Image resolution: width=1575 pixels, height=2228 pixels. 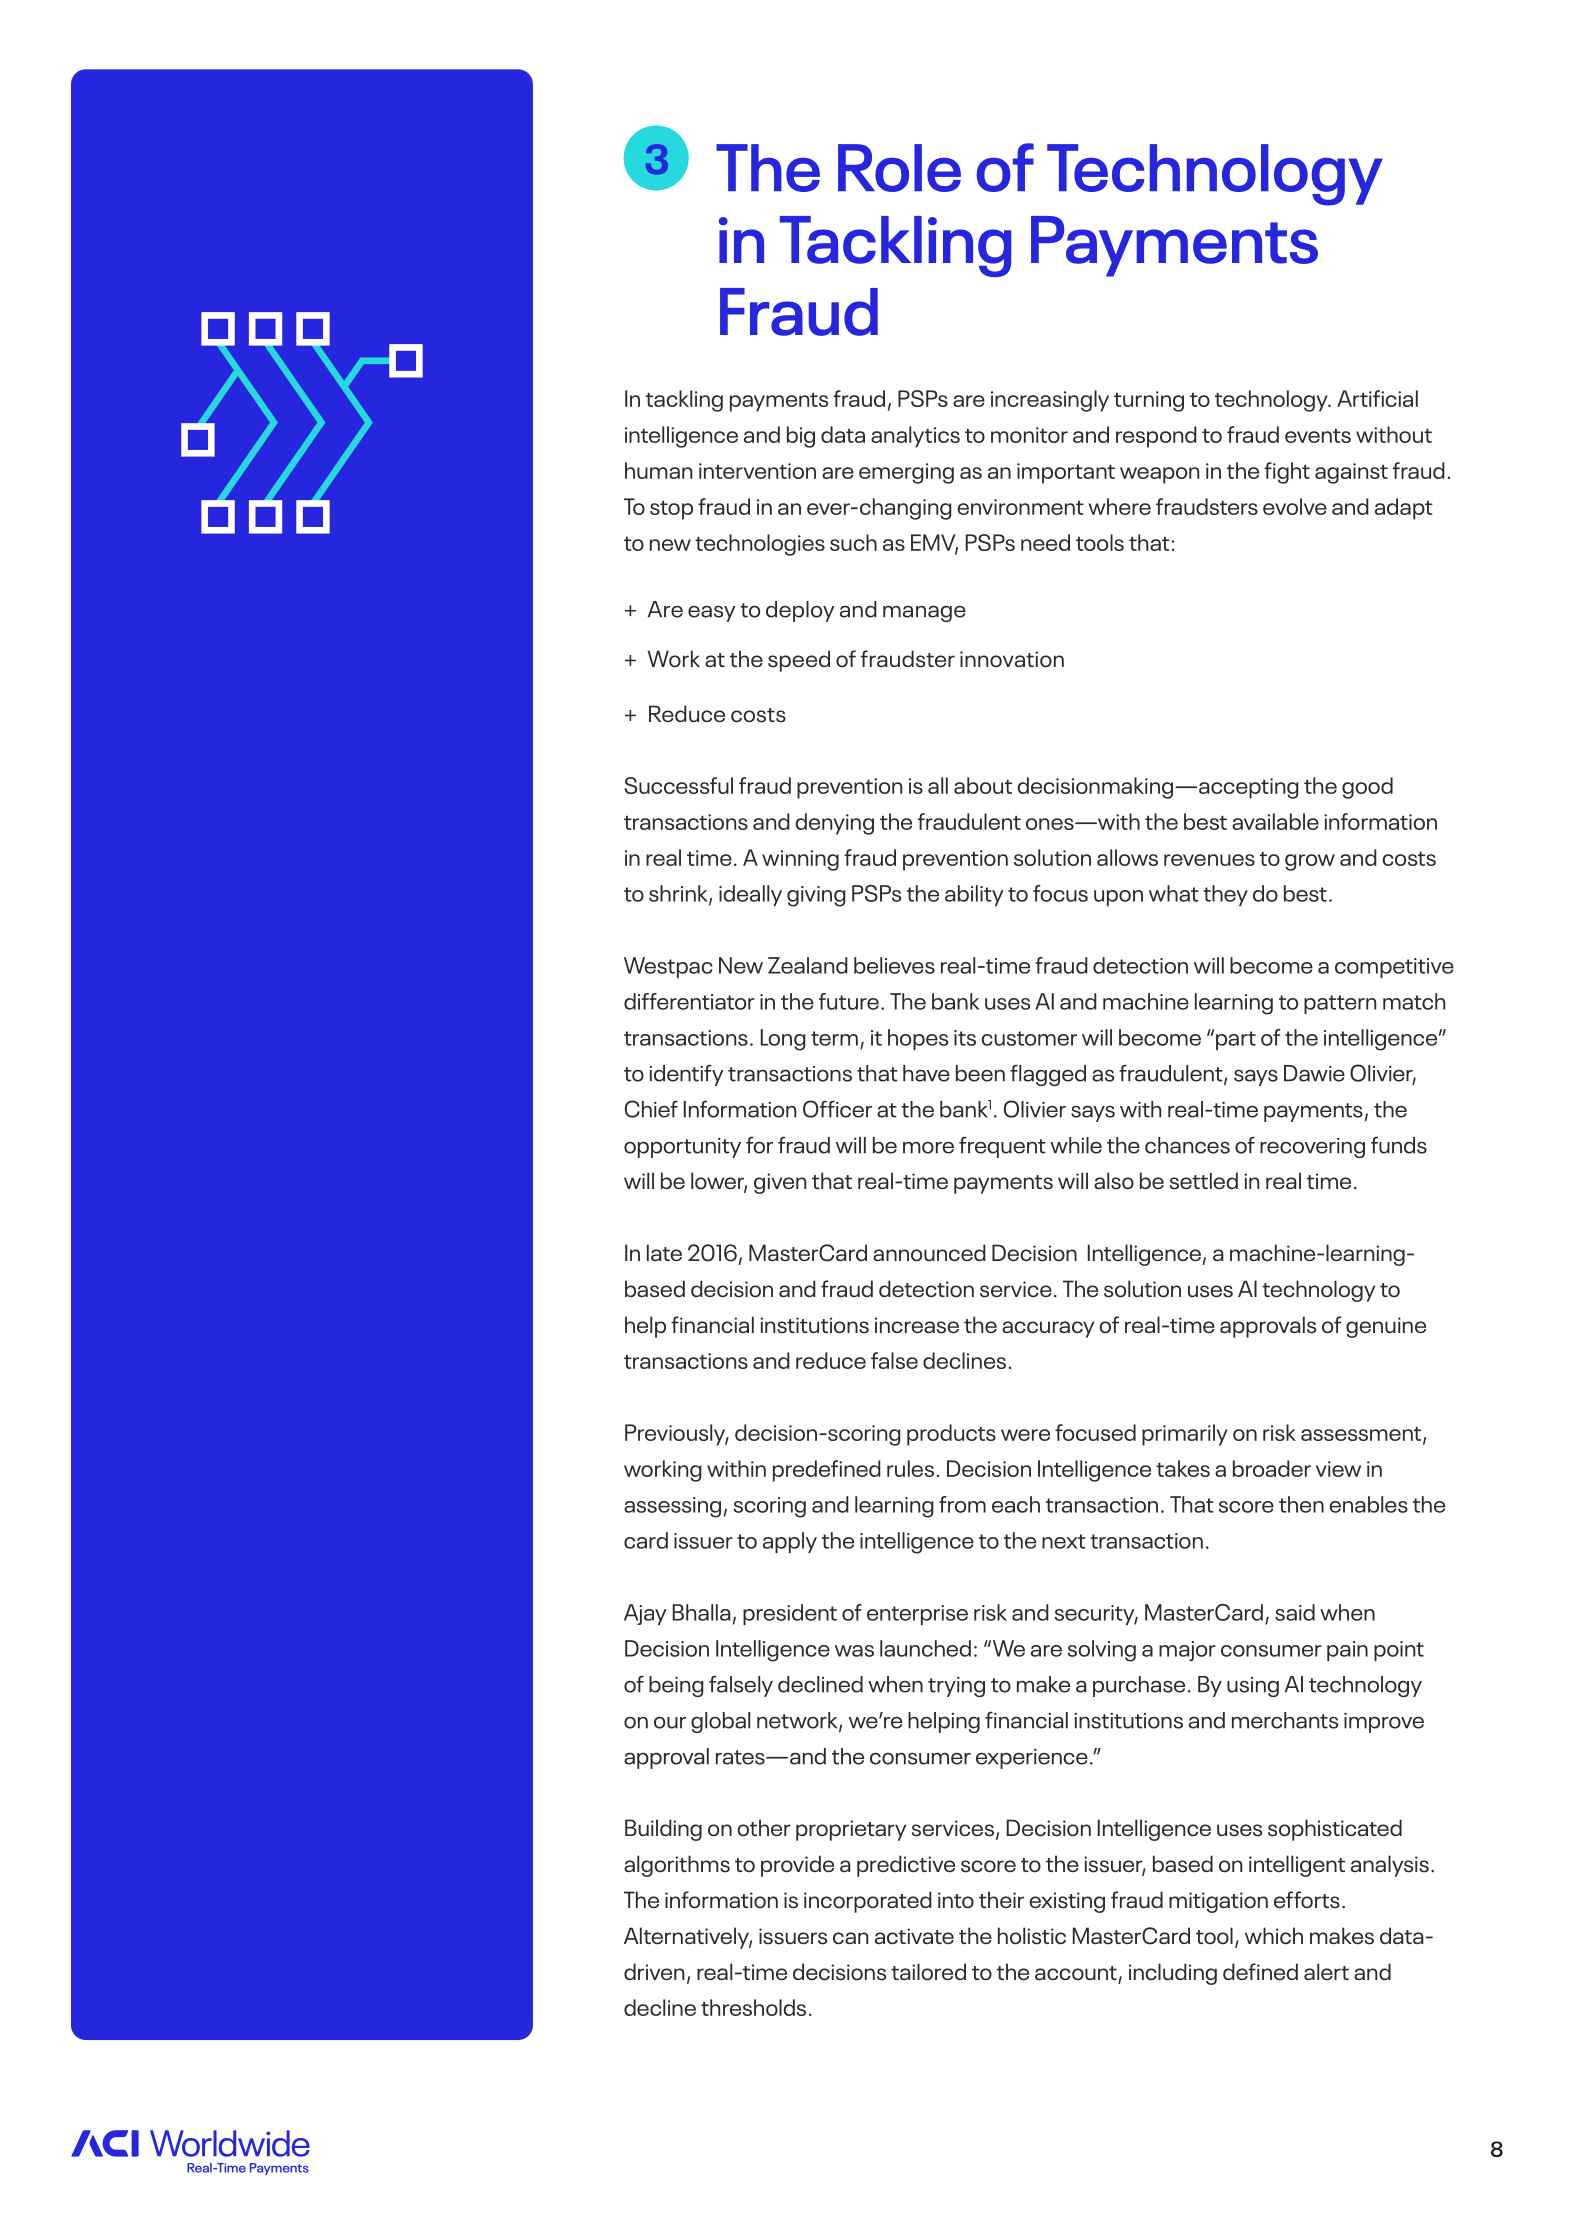 What do you see at coordinates (686, 1075) in the page?
I see `identify` at bounding box center [686, 1075].
